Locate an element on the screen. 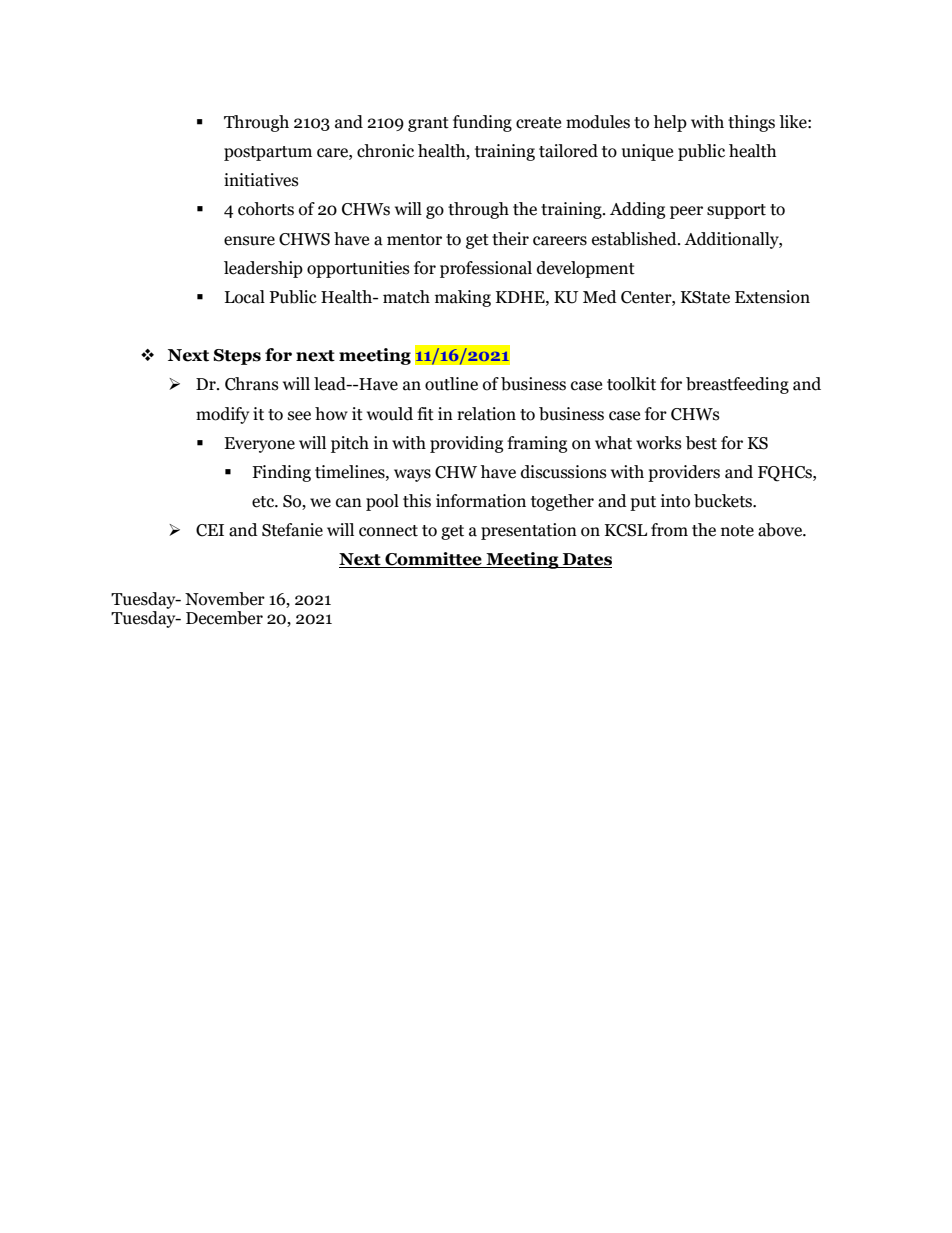  Stefanie is located at coordinates (292, 530).
